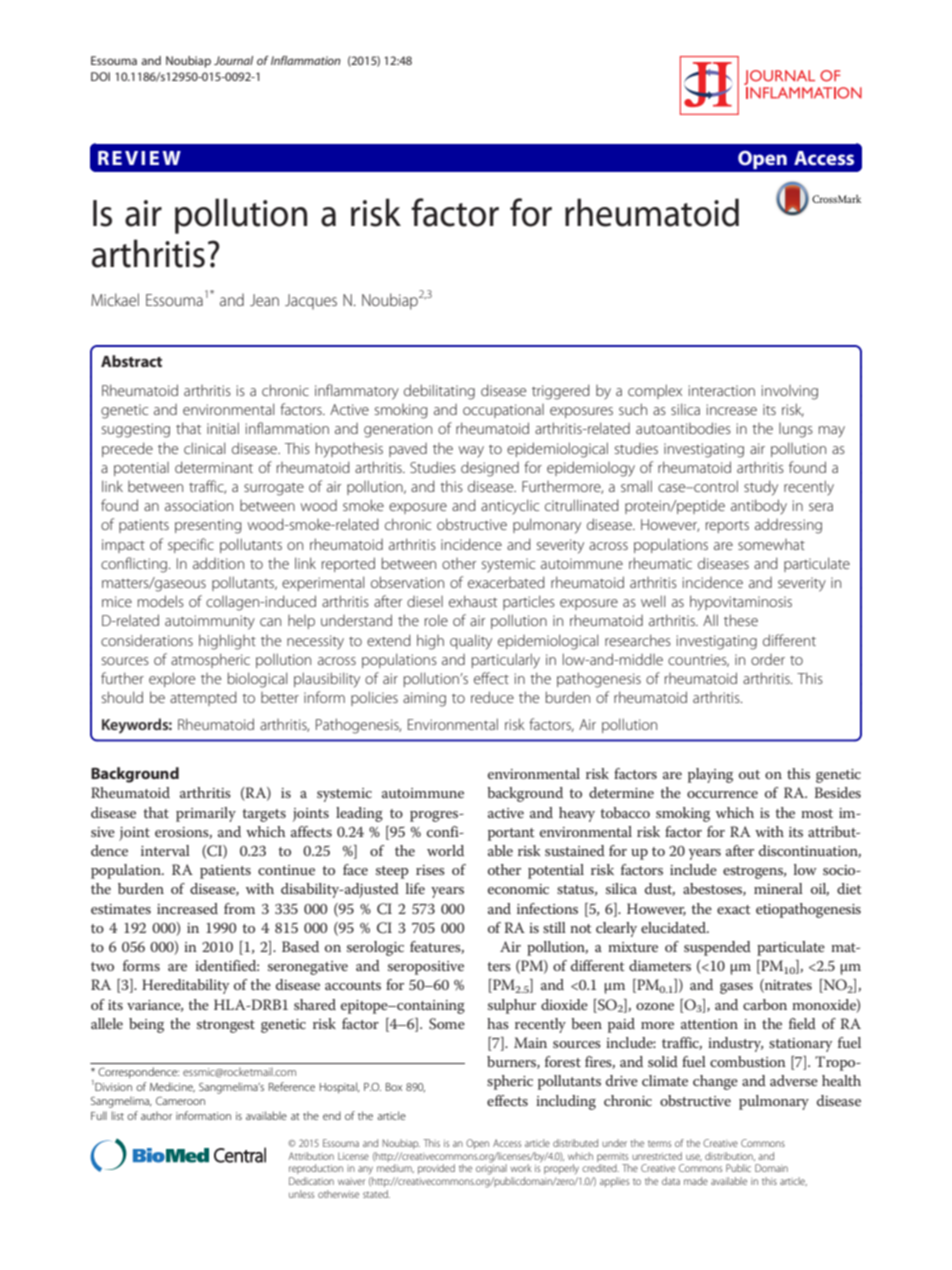 This image has height=1270, width=952. What do you see at coordinates (141, 965) in the image?
I see `forms` at bounding box center [141, 965].
